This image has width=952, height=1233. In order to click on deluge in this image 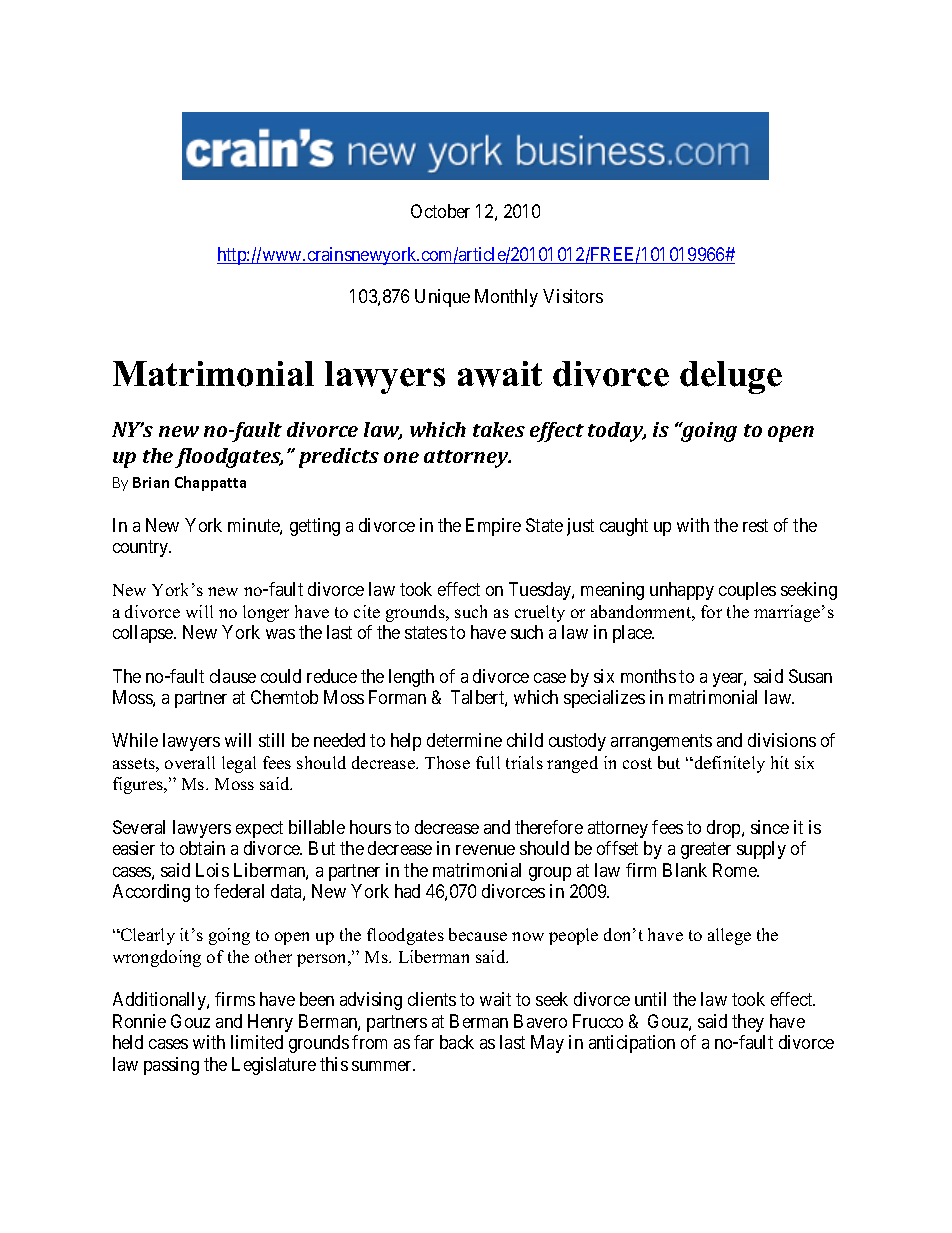, I will do `click(731, 377)`.
